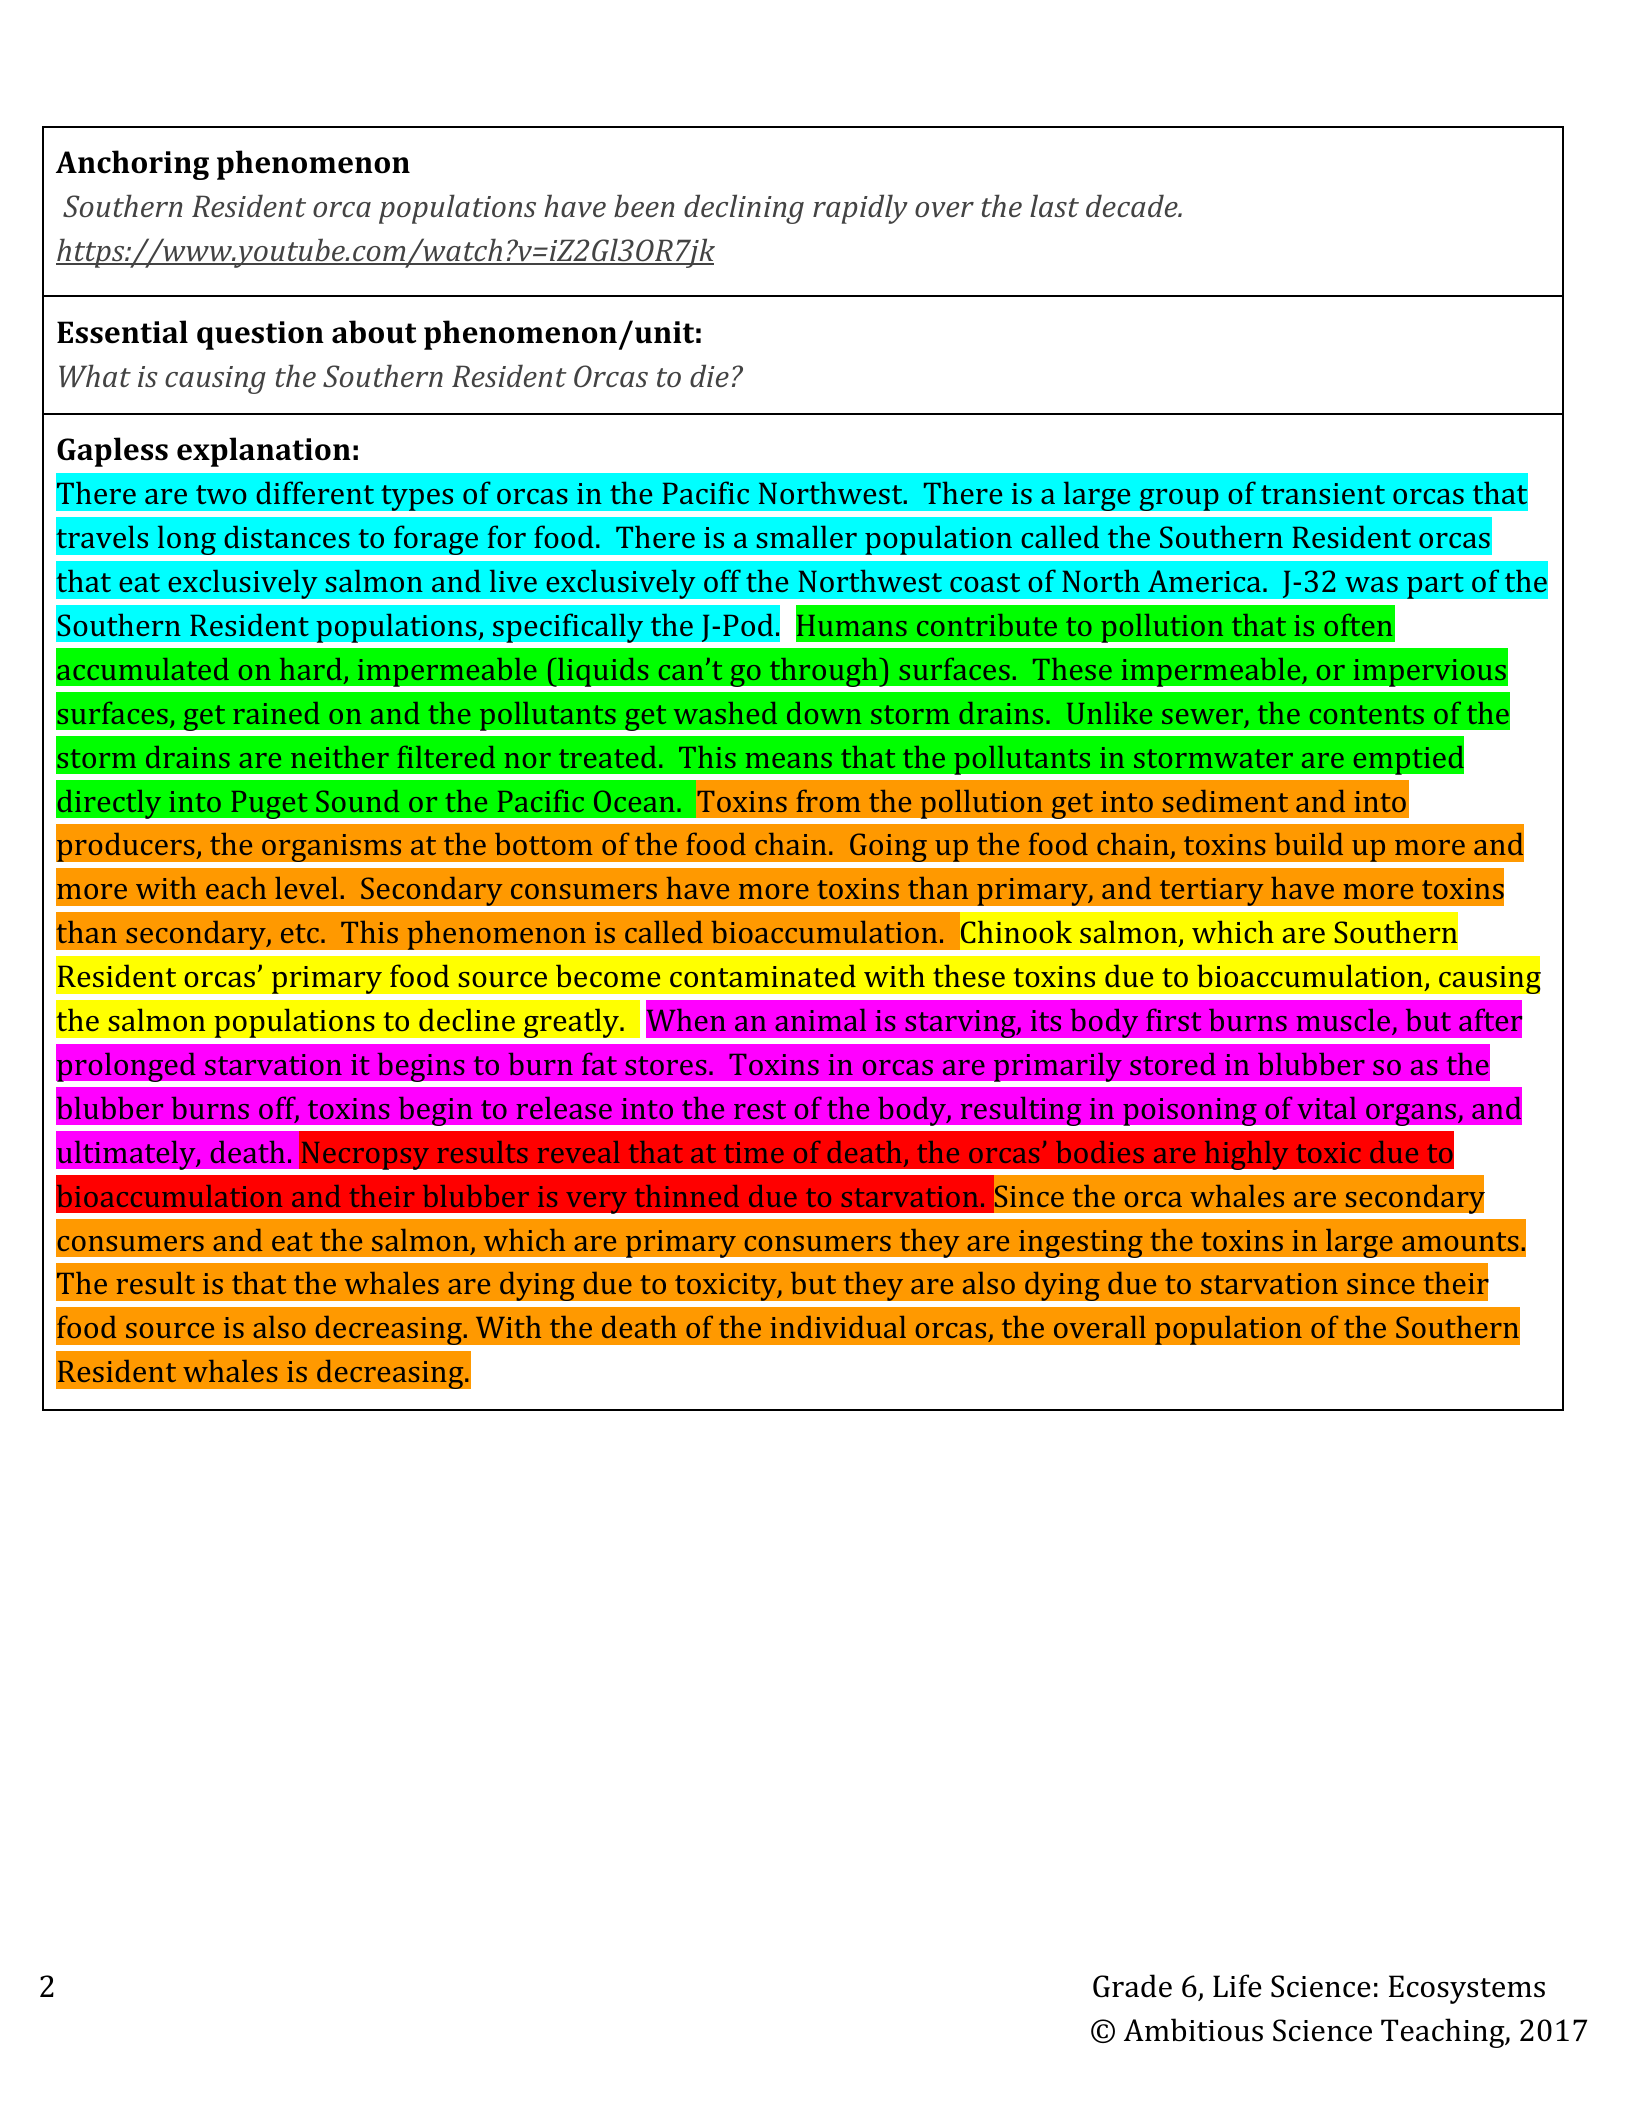 Image resolution: width=1628 pixels, height=2107 pixels. I want to click on amounts, so click(1460, 1241).
